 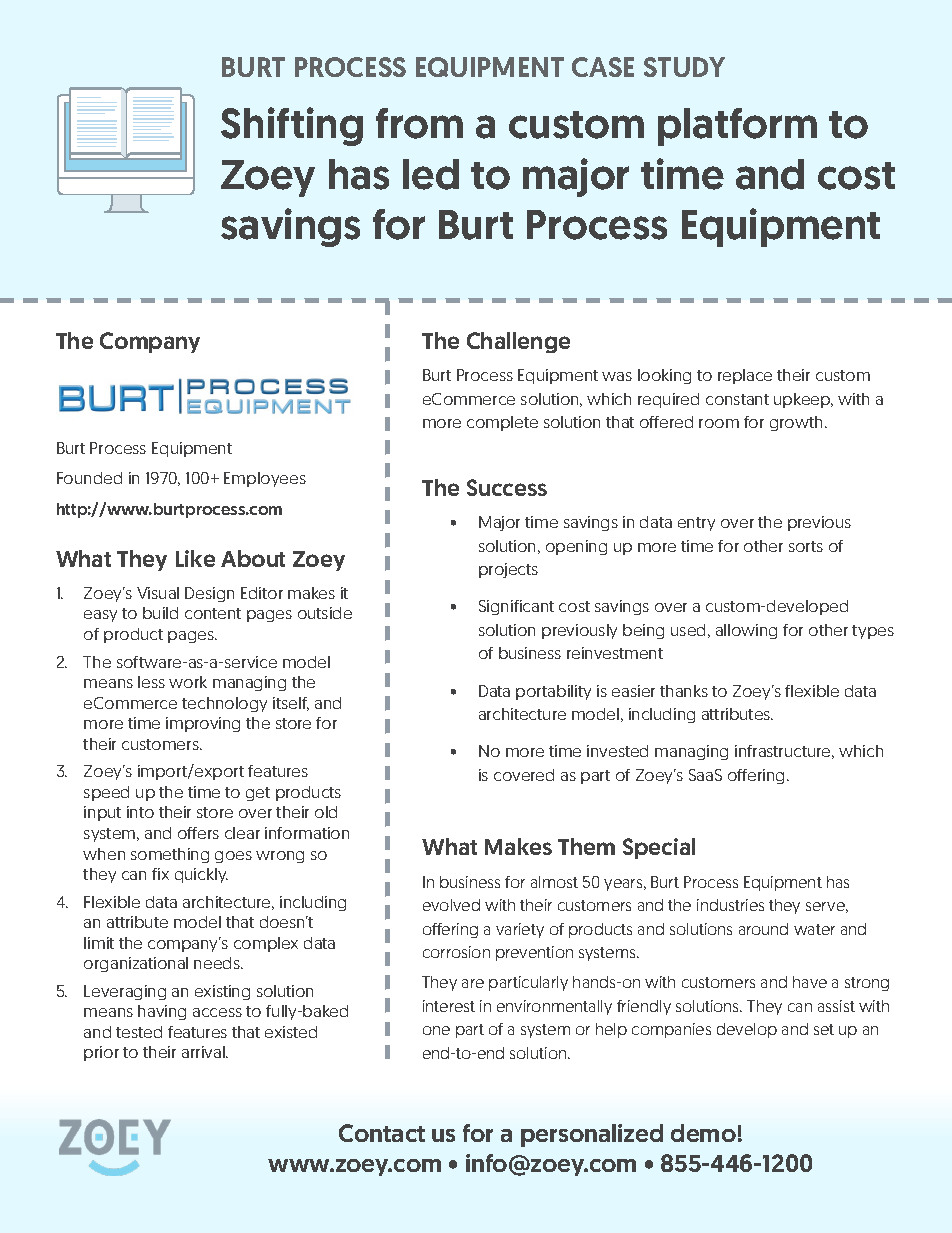 What do you see at coordinates (204, 1052) in the image?
I see `arrival` at bounding box center [204, 1052].
